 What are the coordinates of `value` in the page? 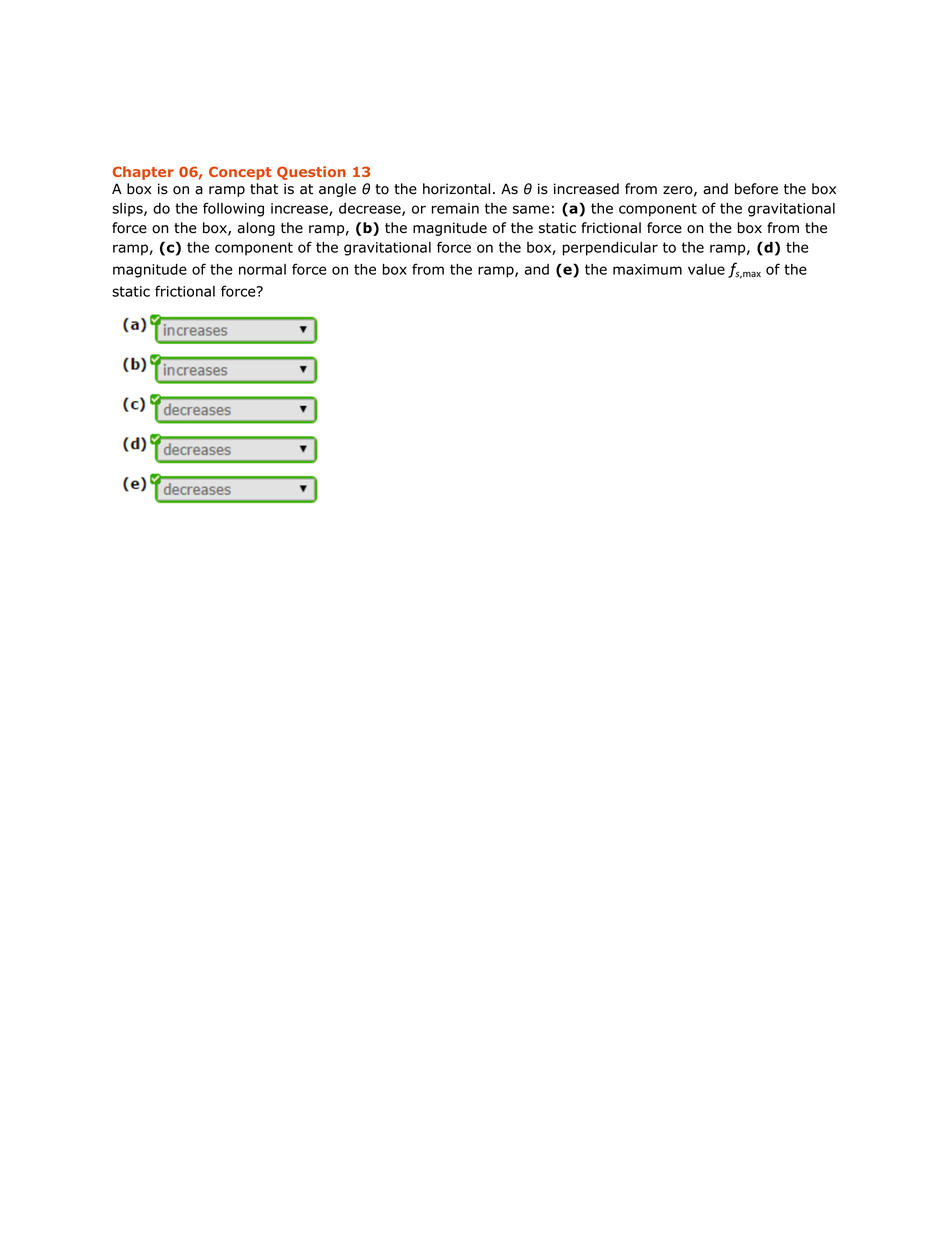 It's located at (706, 269).
